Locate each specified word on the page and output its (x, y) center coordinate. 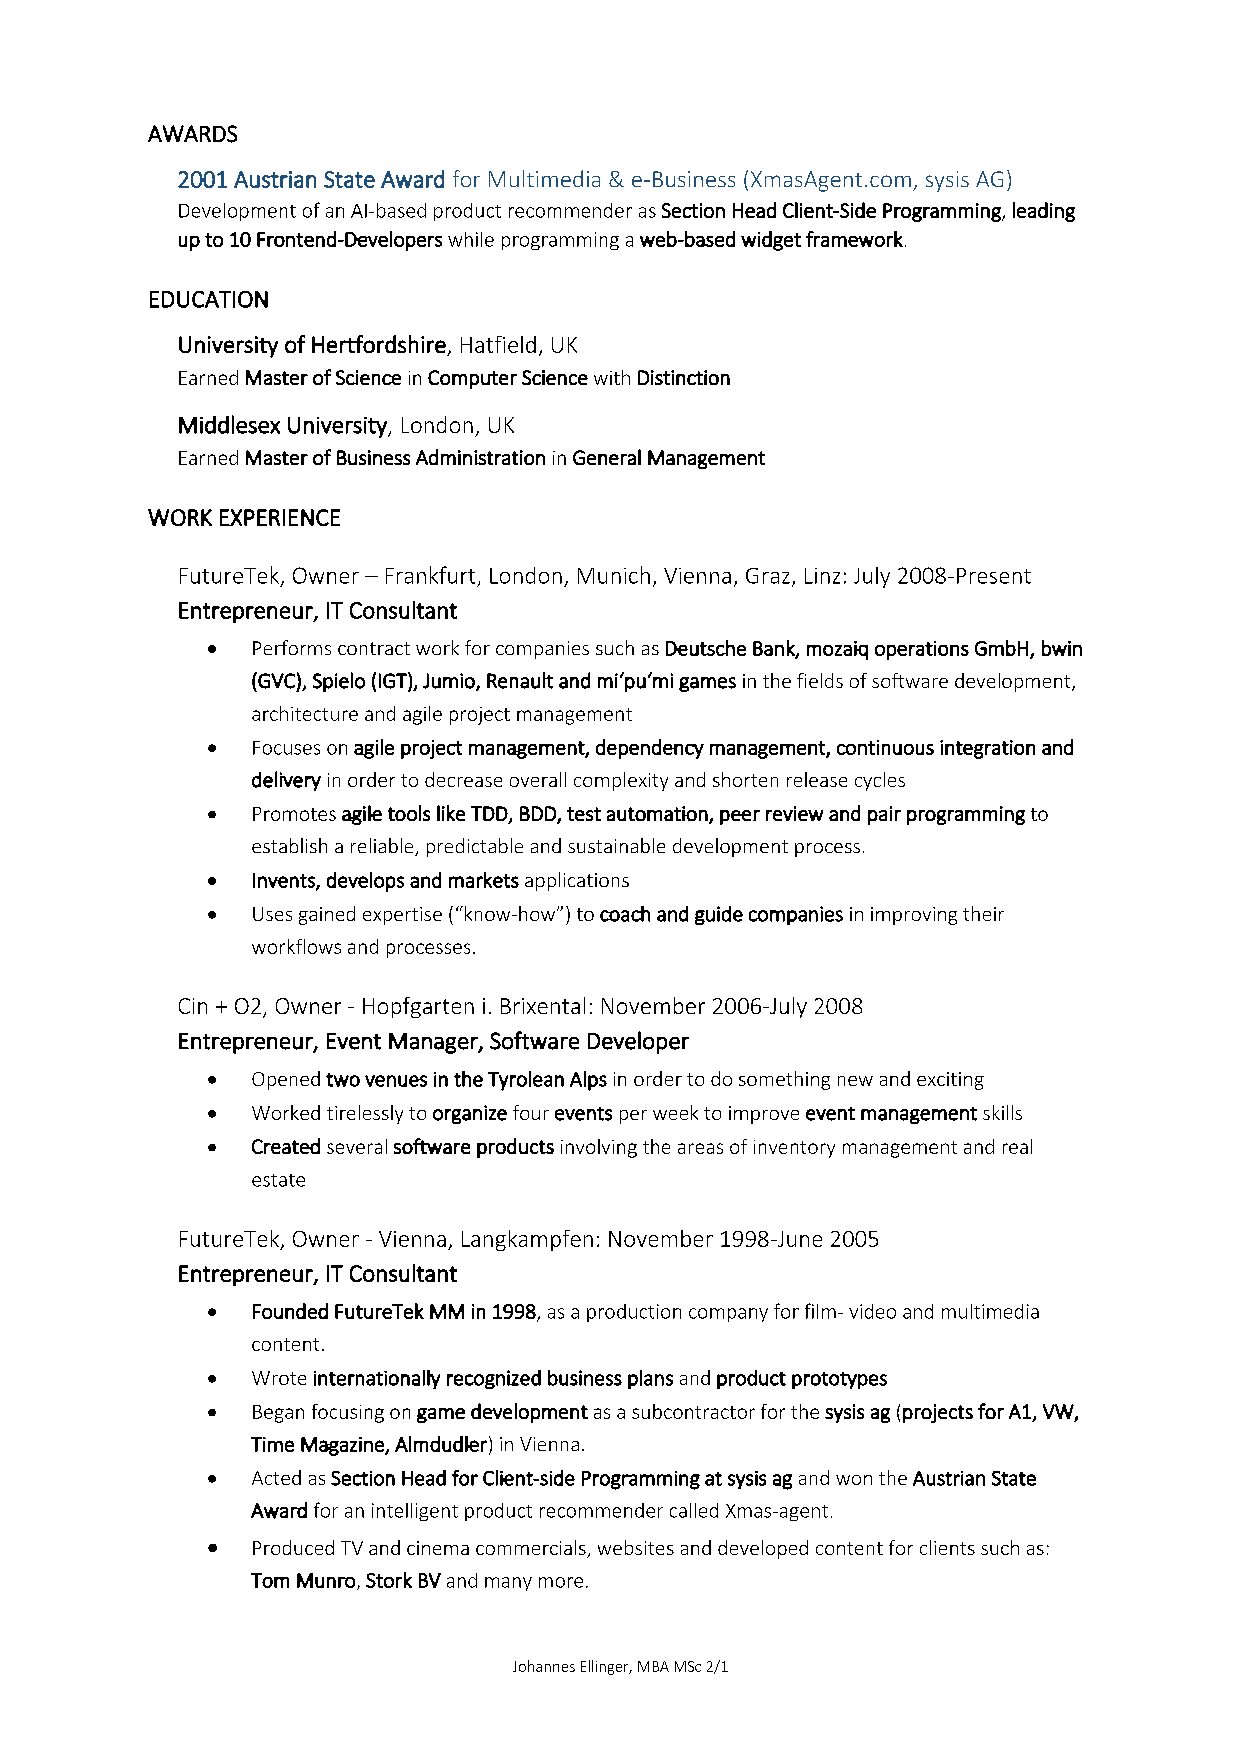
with (612, 377)
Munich (614, 575)
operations (922, 650)
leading (1044, 212)
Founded (290, 1311)
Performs (292, 647)
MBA (653, 1666)
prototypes (839, 1380)
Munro (326, 1580)
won (854, 1480)
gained (327, 915)
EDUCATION (209, 299)
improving (914, 916)
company (728, 1315)
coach (625, 914)
